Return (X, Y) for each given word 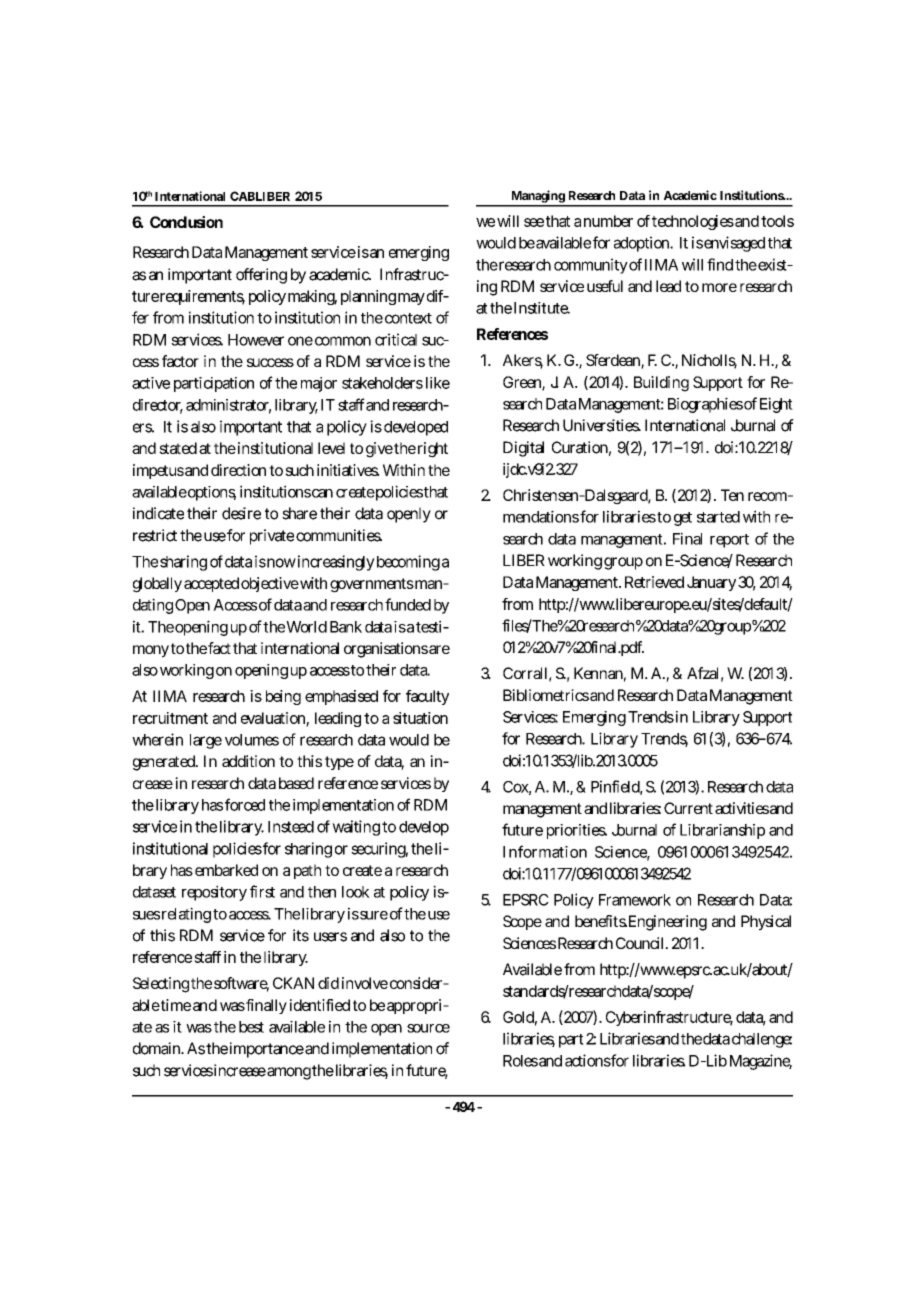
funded (408, 604)
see (534, 222)
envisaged (734, 244)
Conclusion (186, 222)
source (428, 1028)
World (306, 627)
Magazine (761, 1062)
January (711, 583)
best (251, 1027)
